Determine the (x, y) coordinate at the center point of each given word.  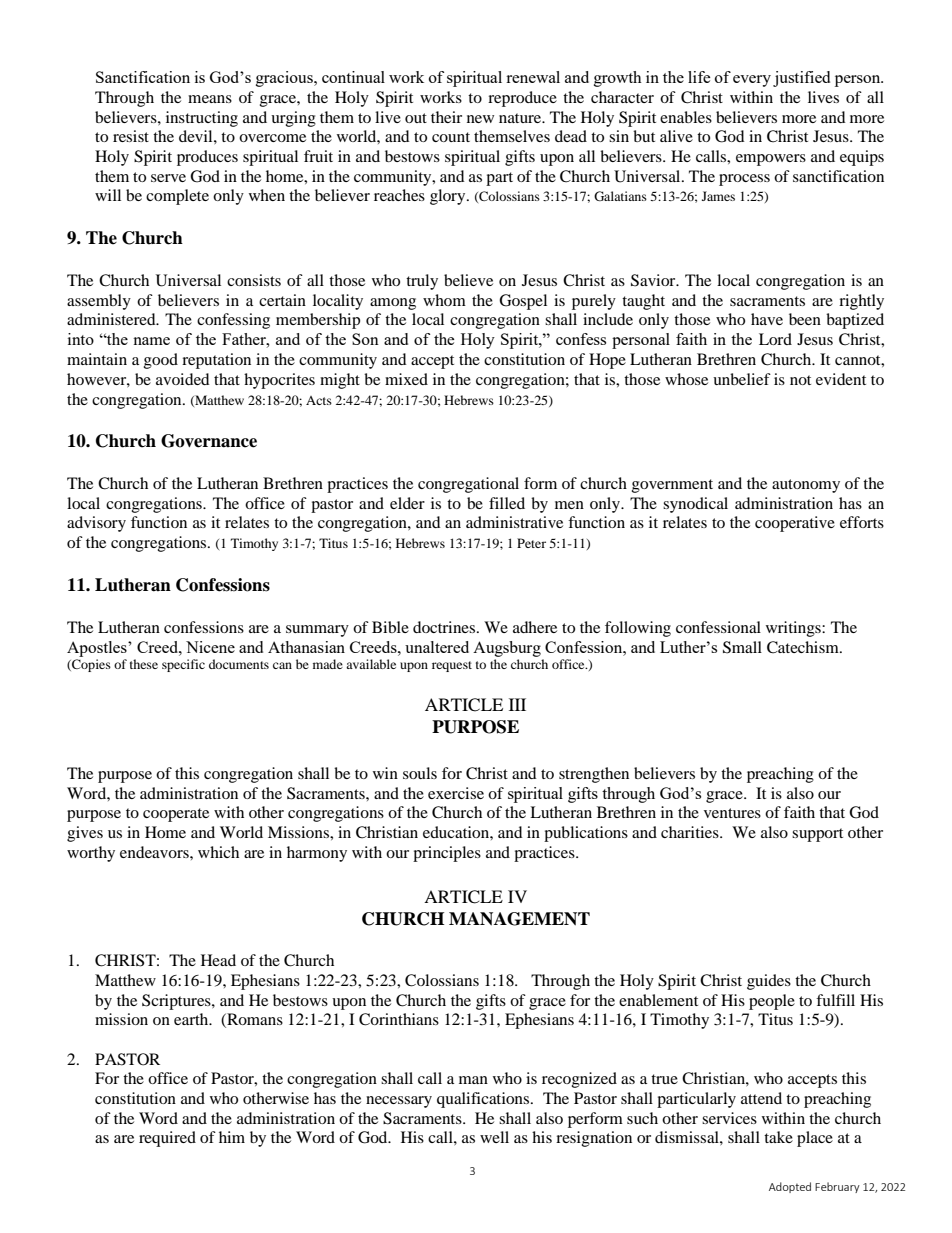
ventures (732, 813)
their (446, 117)
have (767, 319)
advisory (96, 524)
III (517, 704)
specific (183, 665)
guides (769, 982)
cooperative (795, 524)
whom (444, 300)
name (151, 341)
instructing (202, 119)
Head (218, 960)
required (167, 1139)
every (752, 81)
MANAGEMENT (519, 919)
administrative (514, 522)
